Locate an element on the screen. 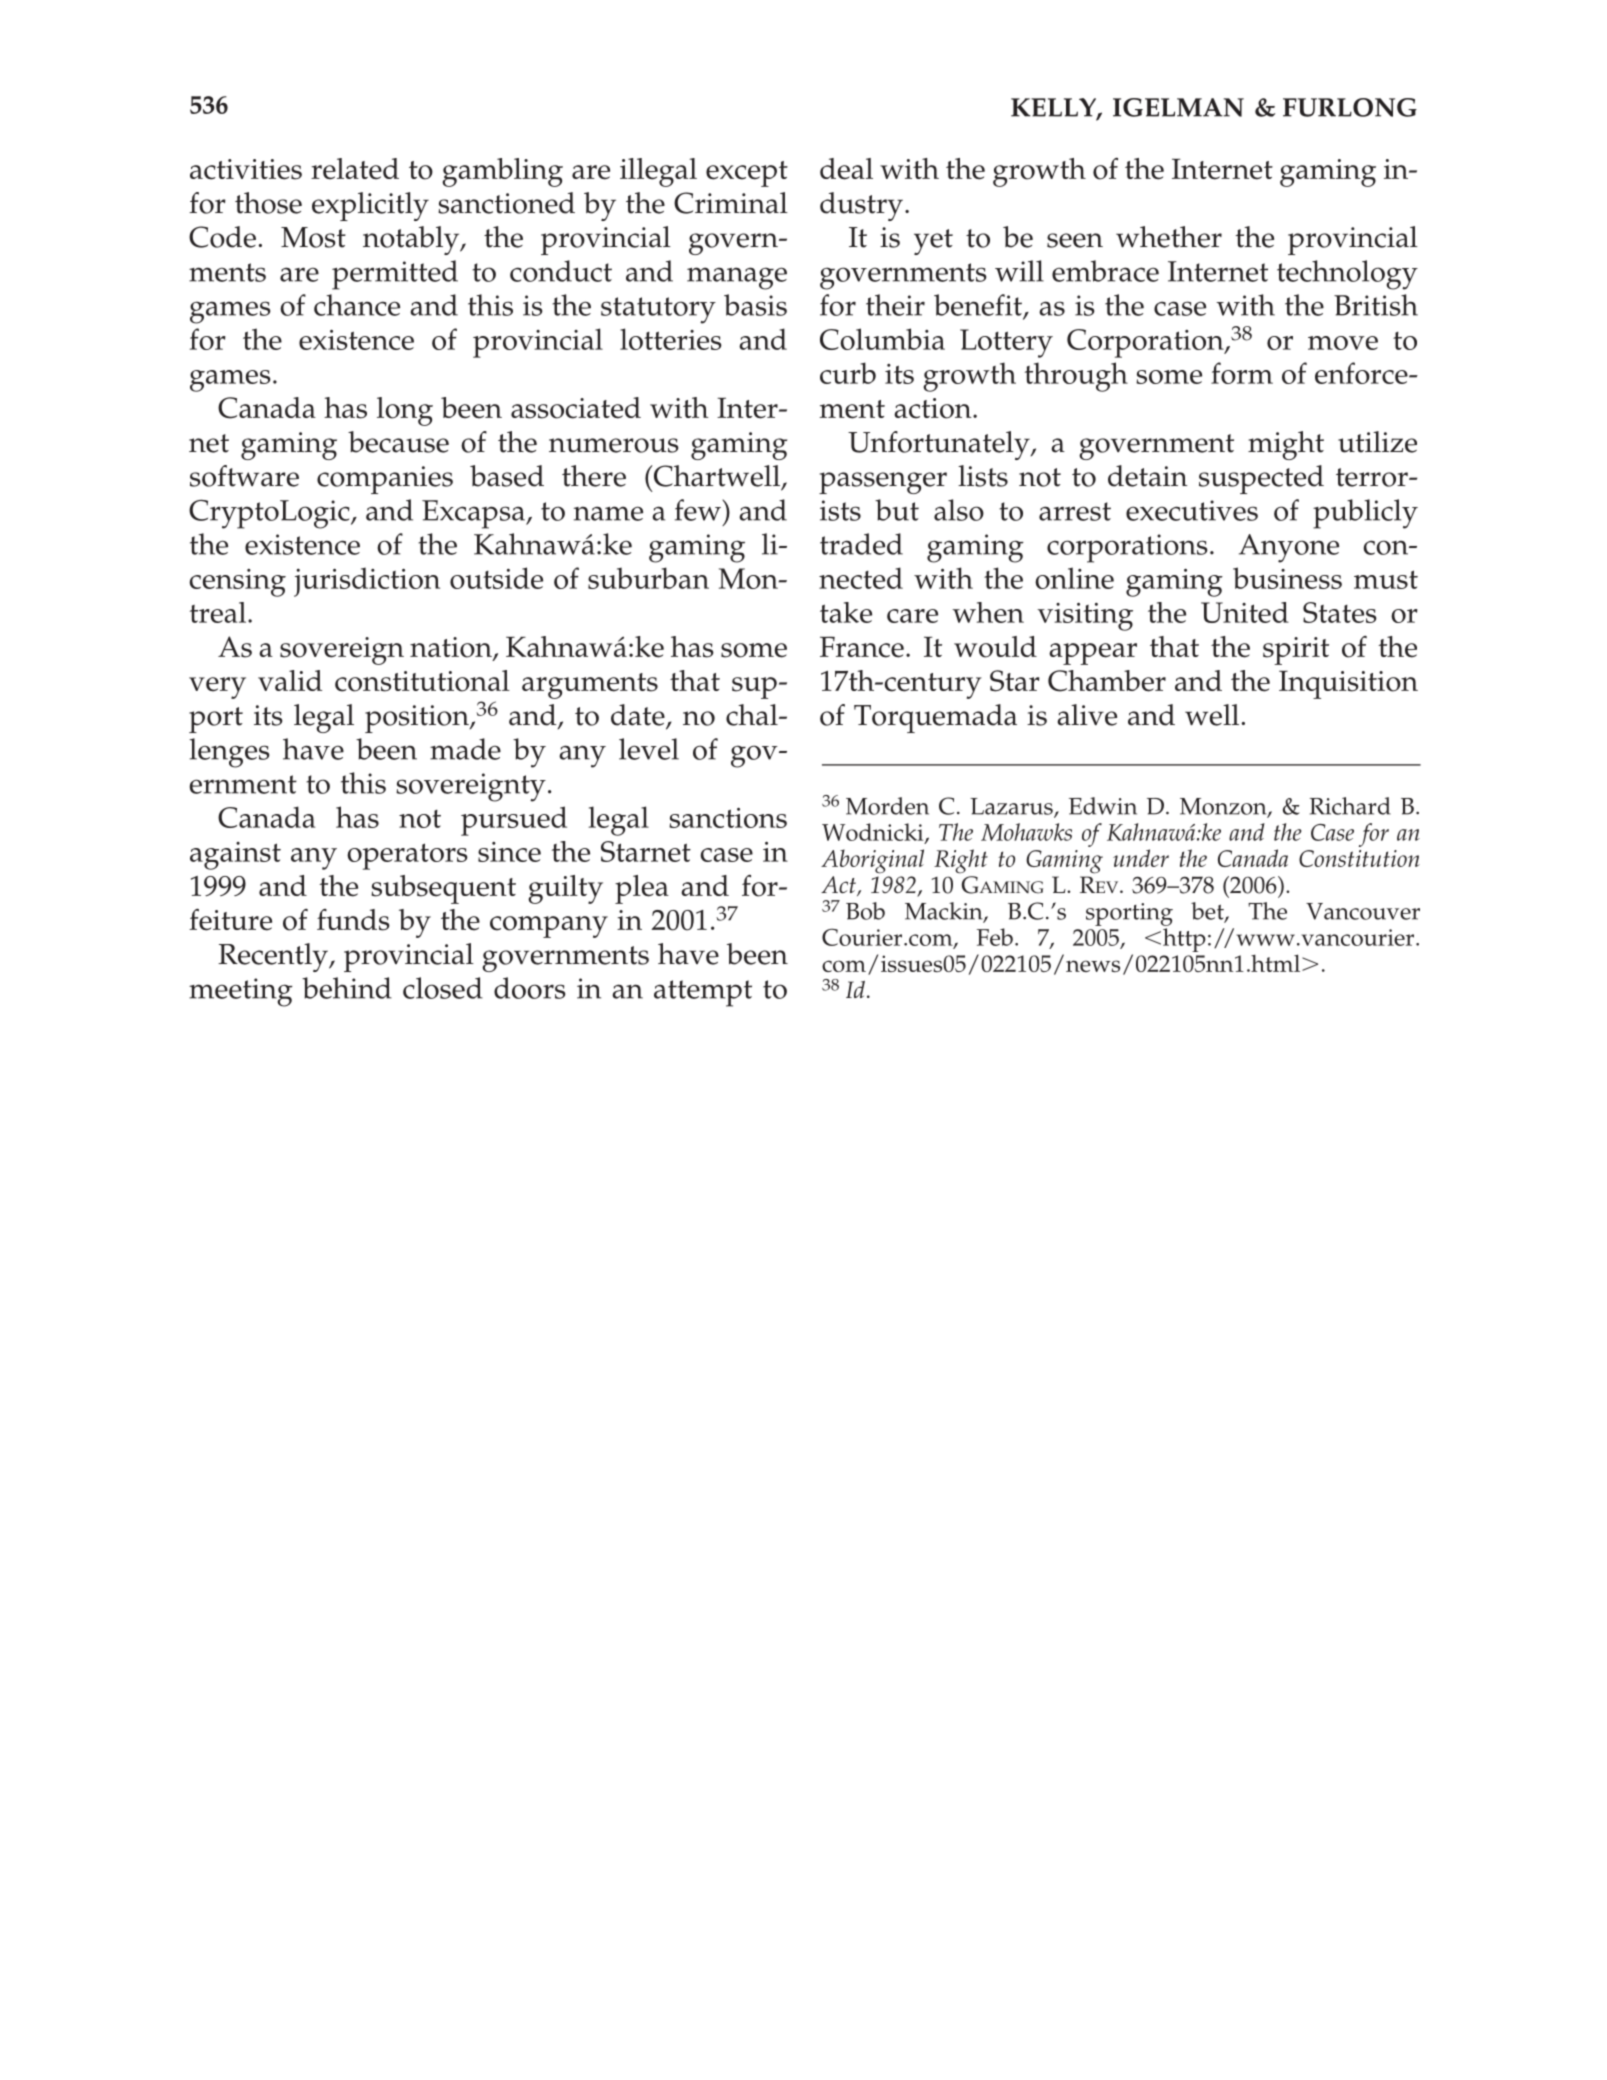 This screenshot has width=1607, height=2080. valid is located at coordinates (290, 680).
